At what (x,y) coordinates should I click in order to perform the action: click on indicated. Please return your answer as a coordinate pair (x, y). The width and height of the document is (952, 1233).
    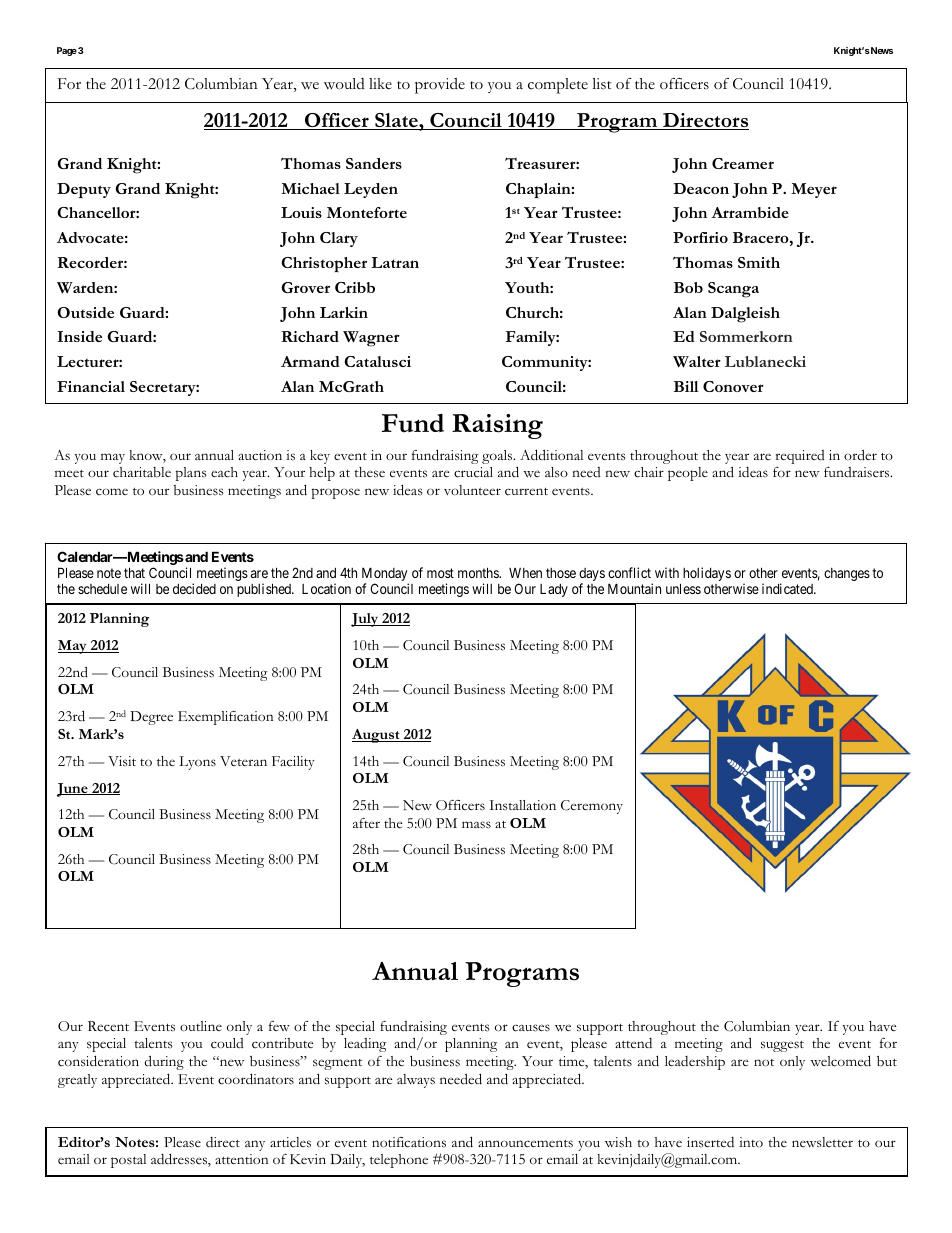
    Looking at the image, I should click on (788, 588).
